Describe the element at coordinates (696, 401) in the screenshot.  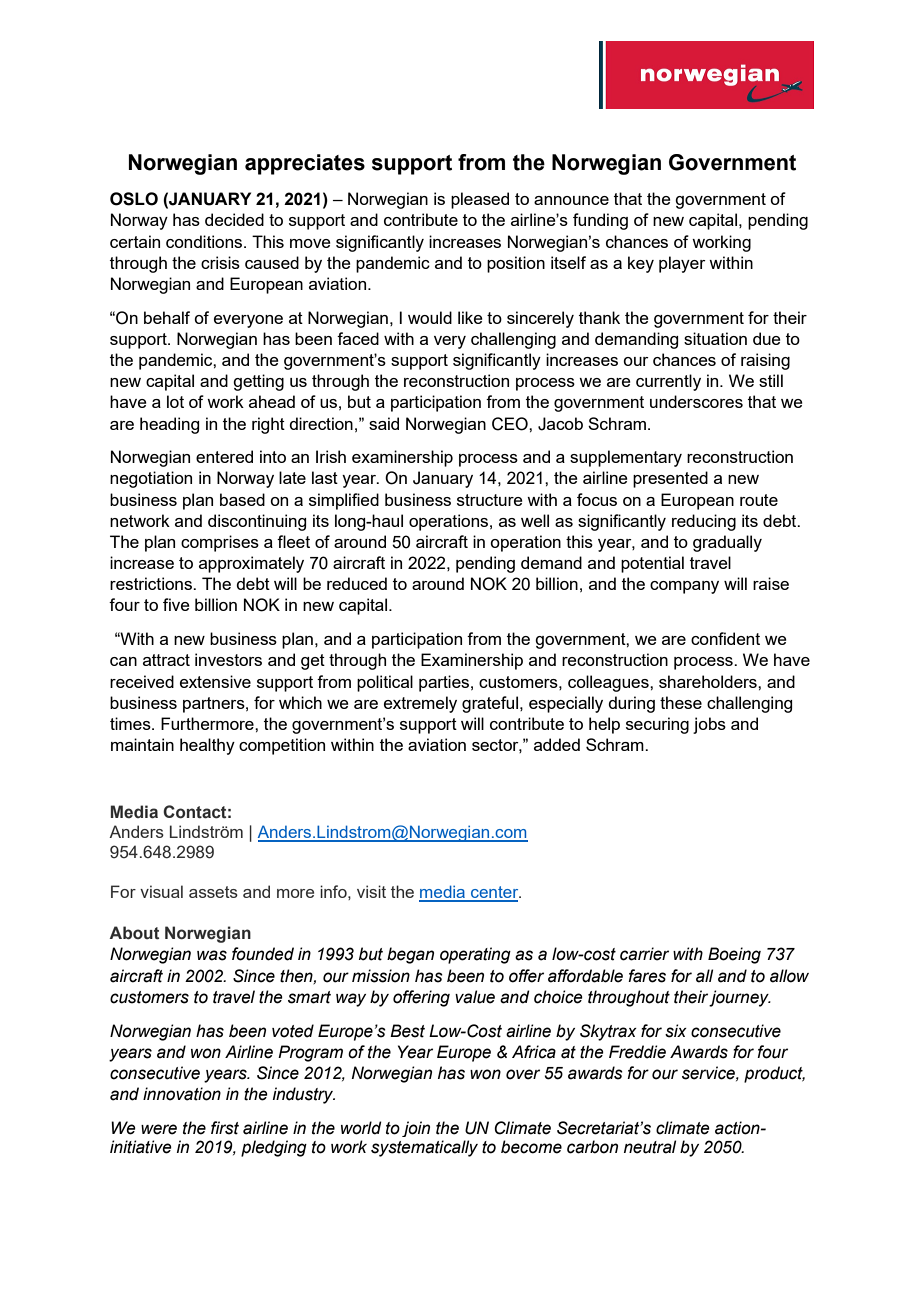
I see `underscores` at that location.
